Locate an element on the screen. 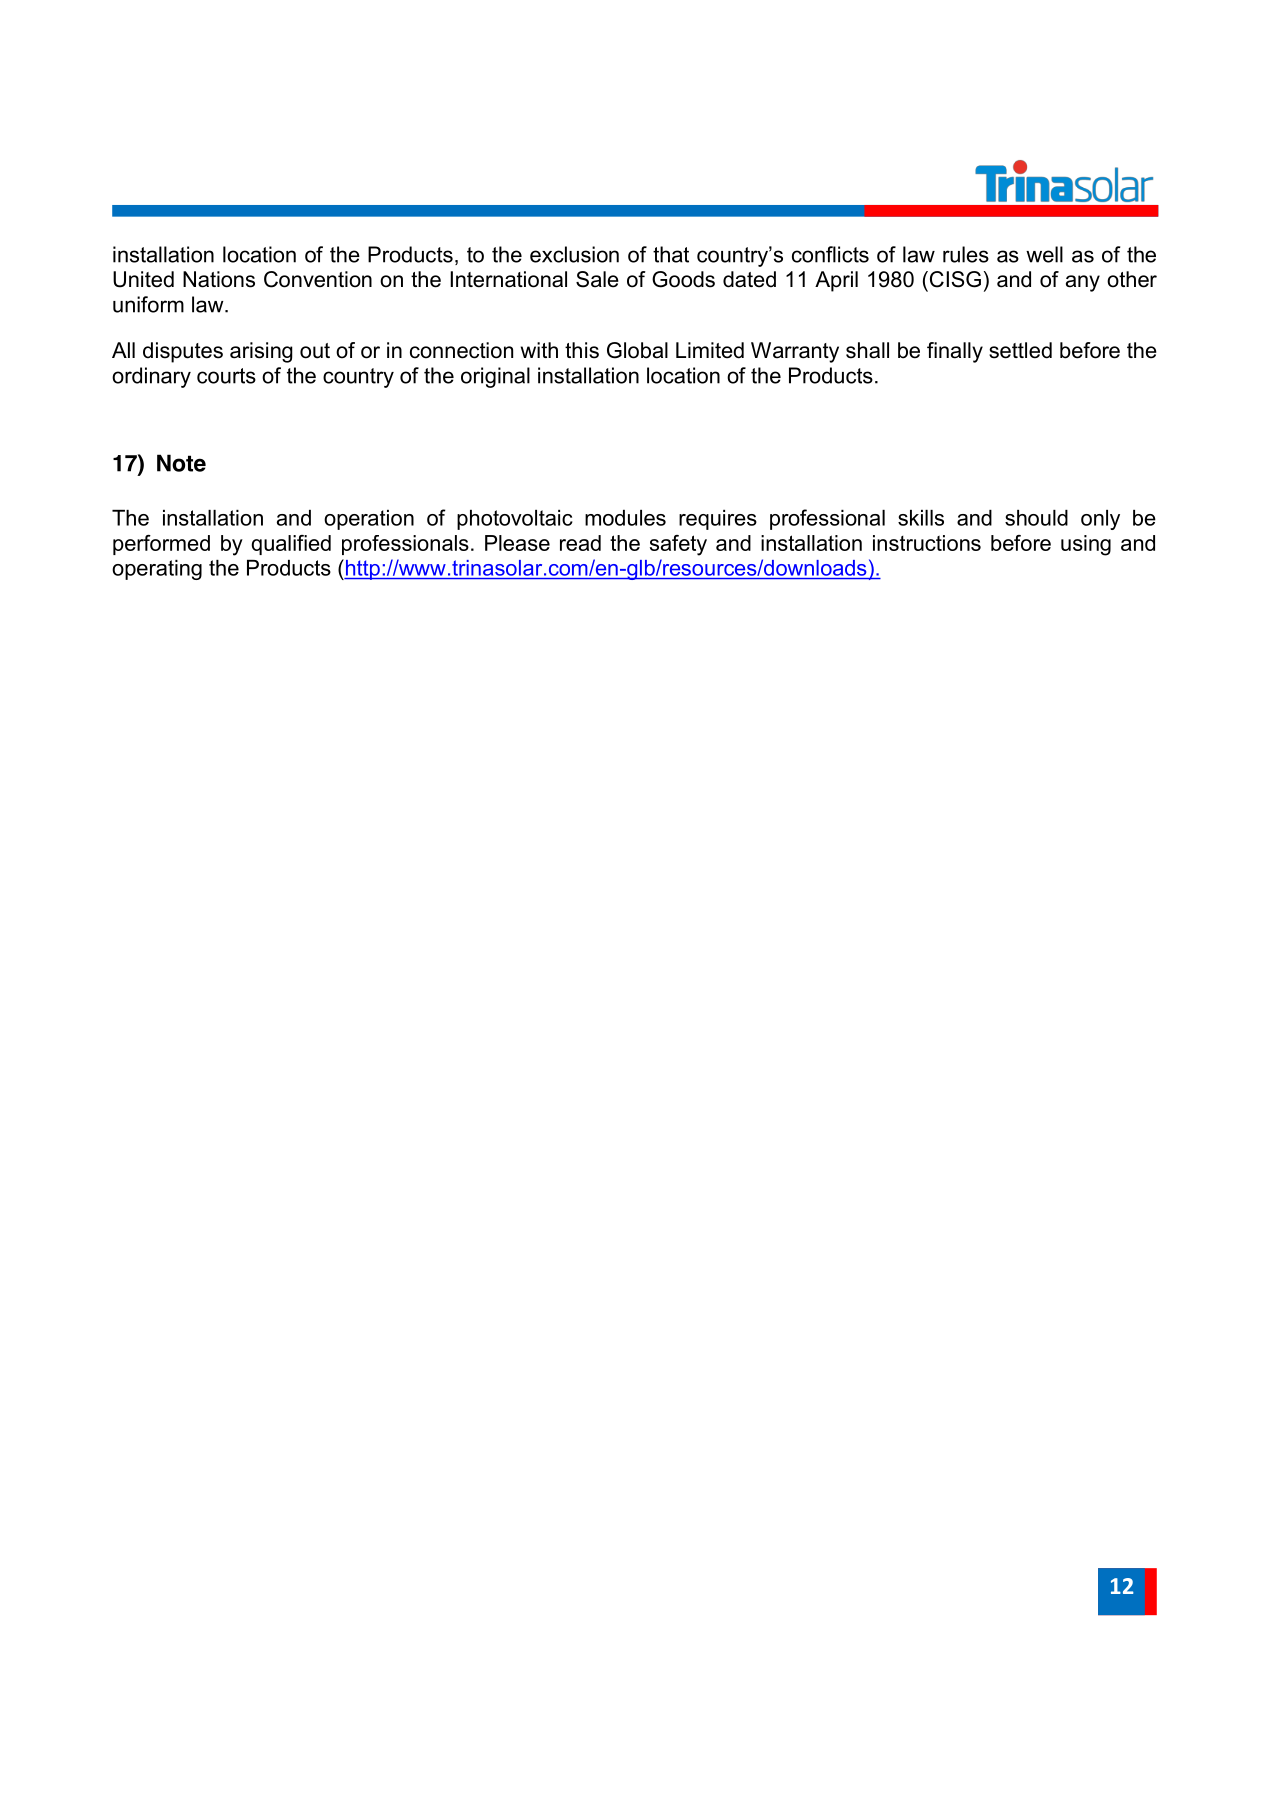  courts is located at coordinates (226, 376).
